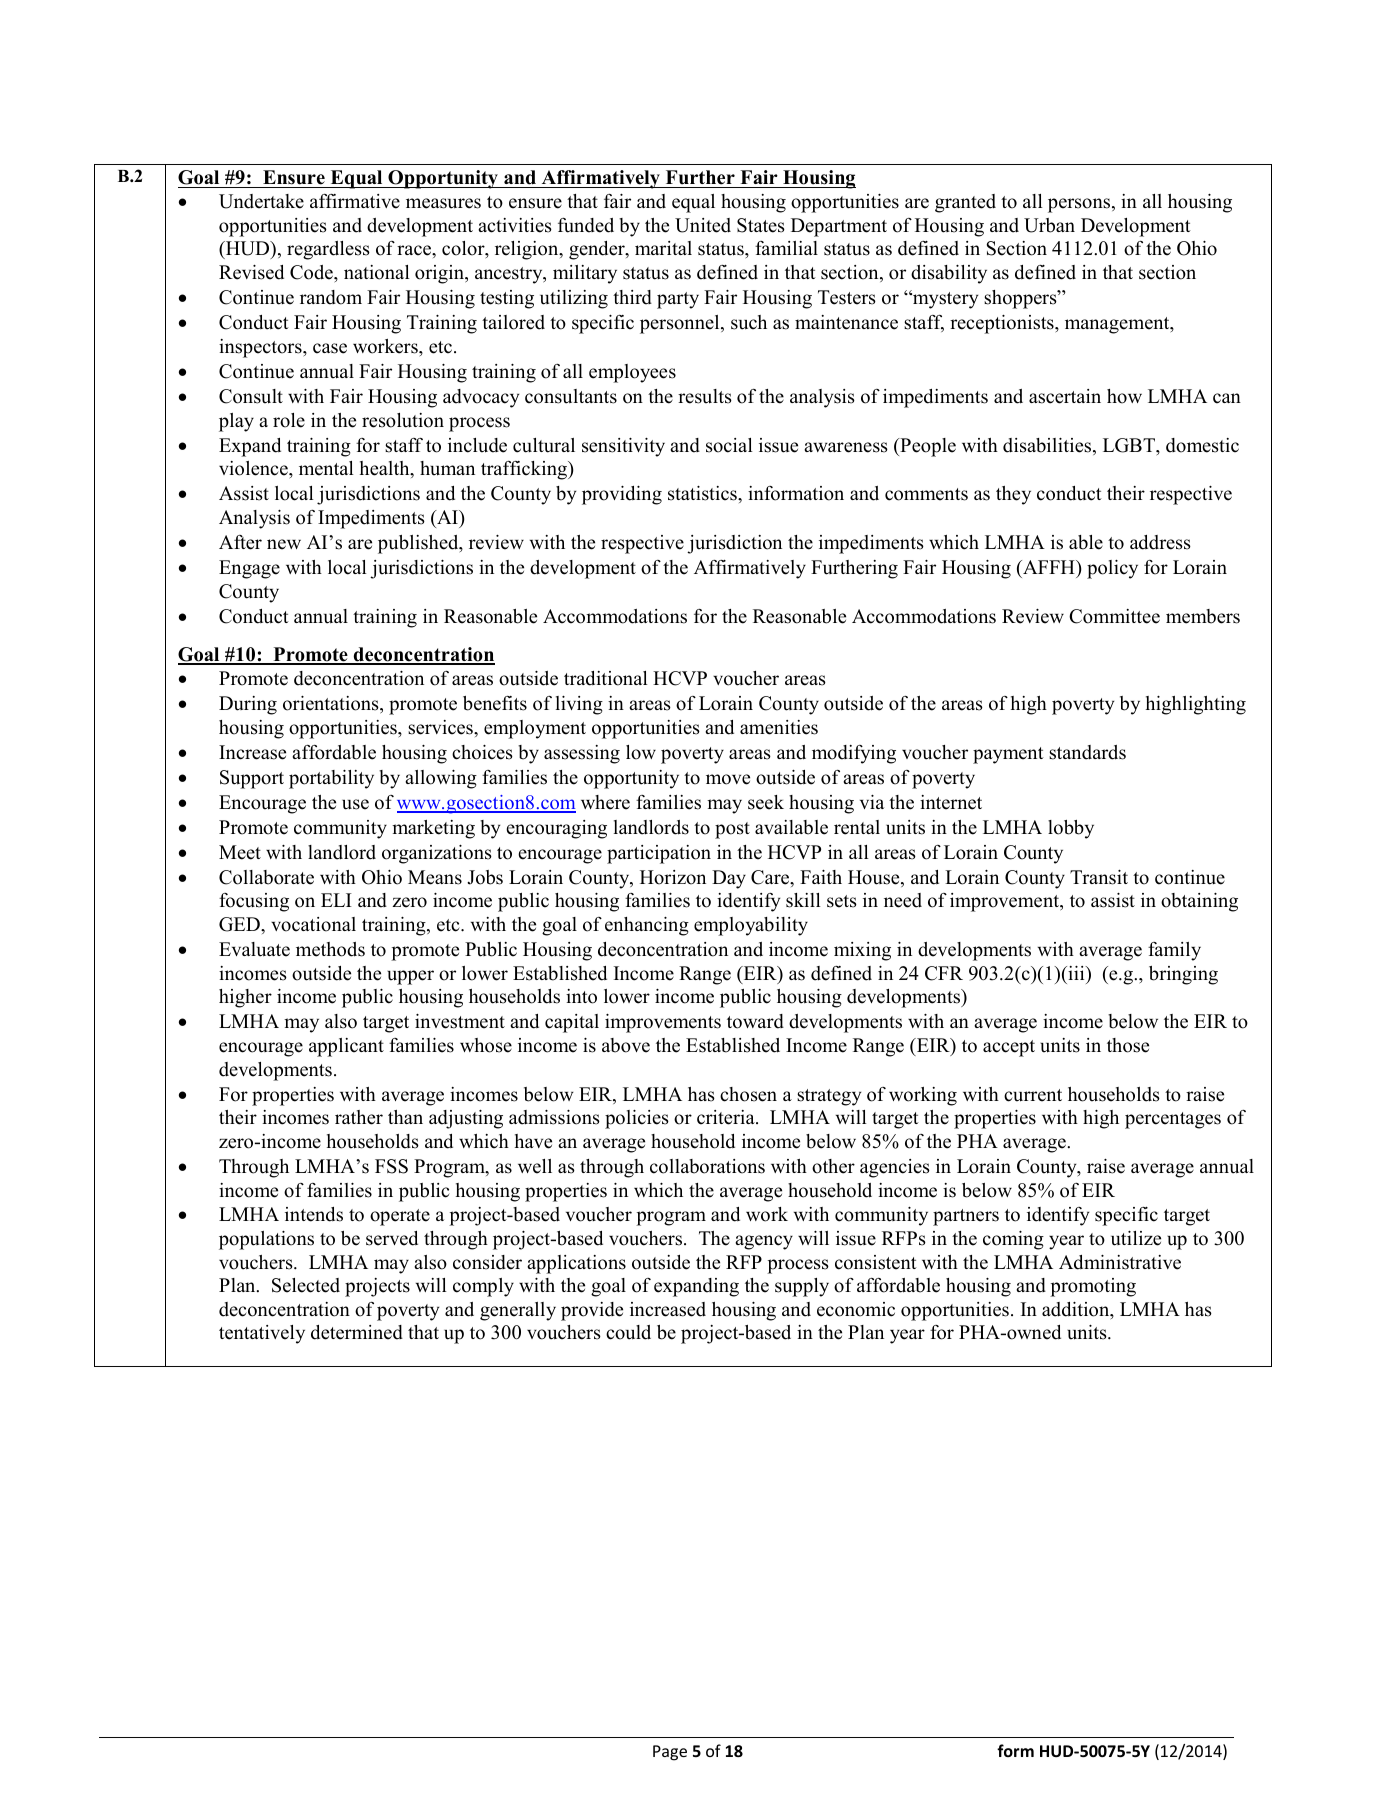  What do you see at coordinates (670, 1753) in the screenshot?
I see `Page` at bounding box center [670, 1753].
